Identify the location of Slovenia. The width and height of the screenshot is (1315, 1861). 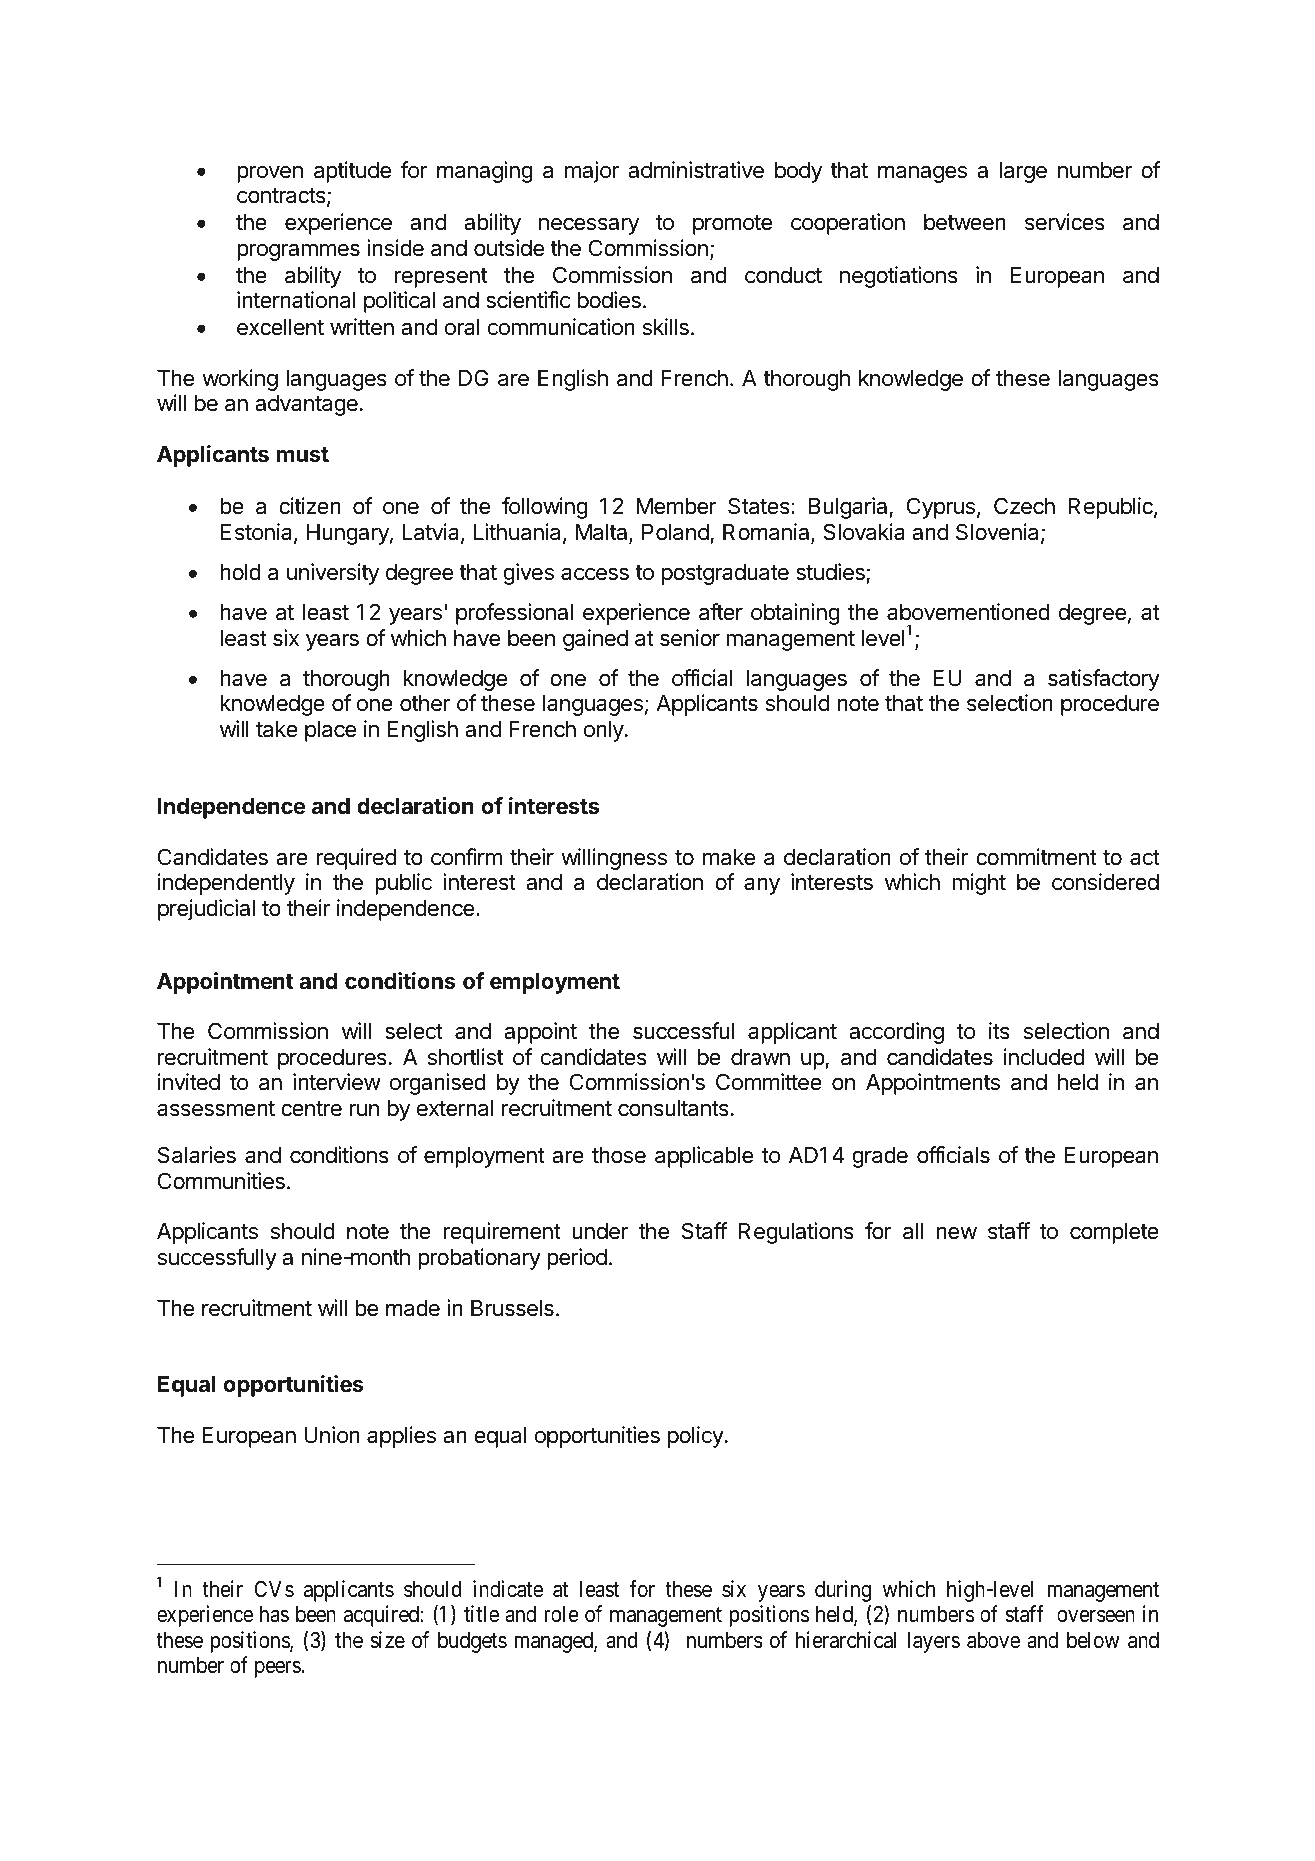
(999, 533).
